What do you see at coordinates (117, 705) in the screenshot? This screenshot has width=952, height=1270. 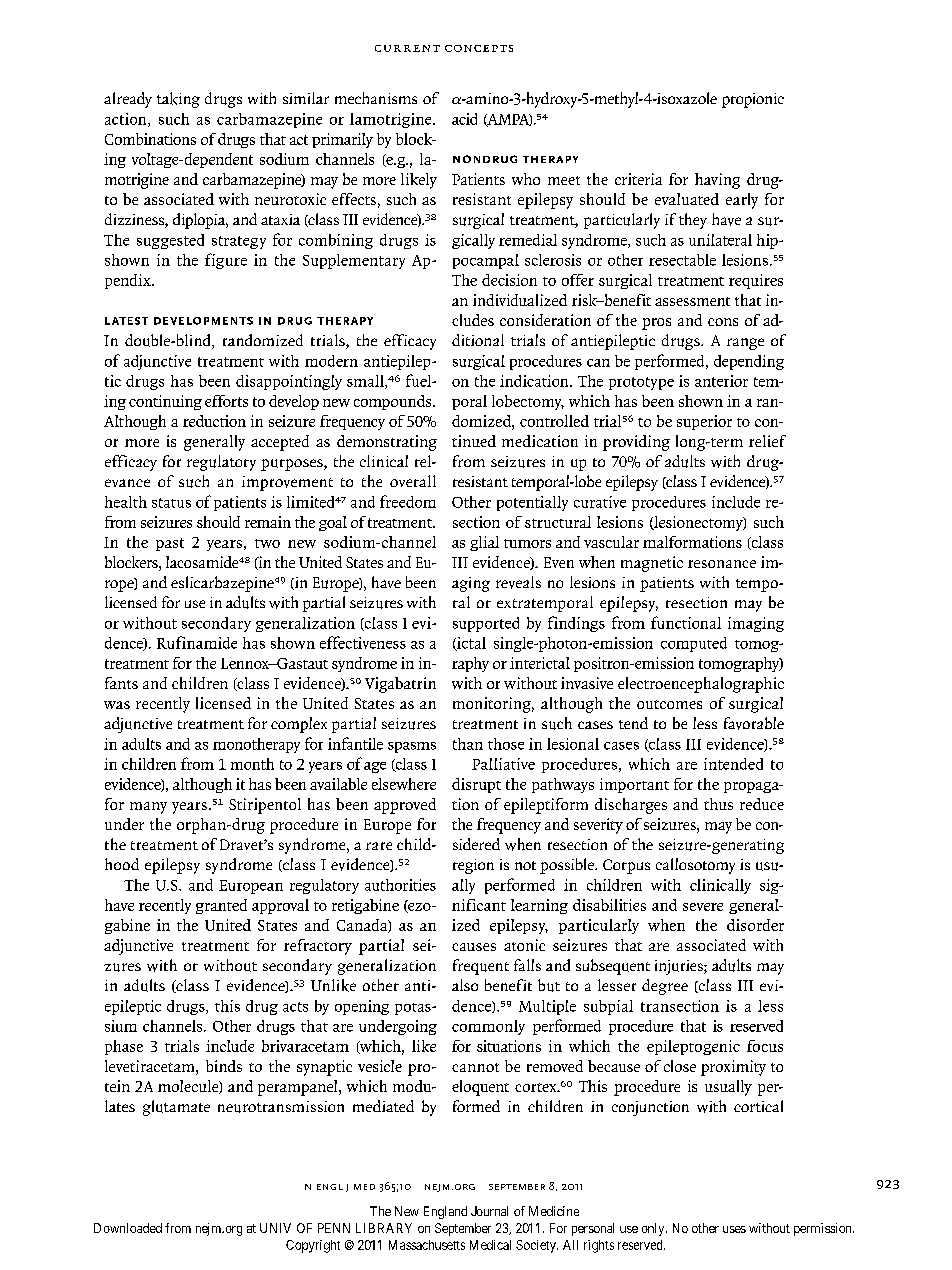 I see `was` at bounding box center [117, 705].
